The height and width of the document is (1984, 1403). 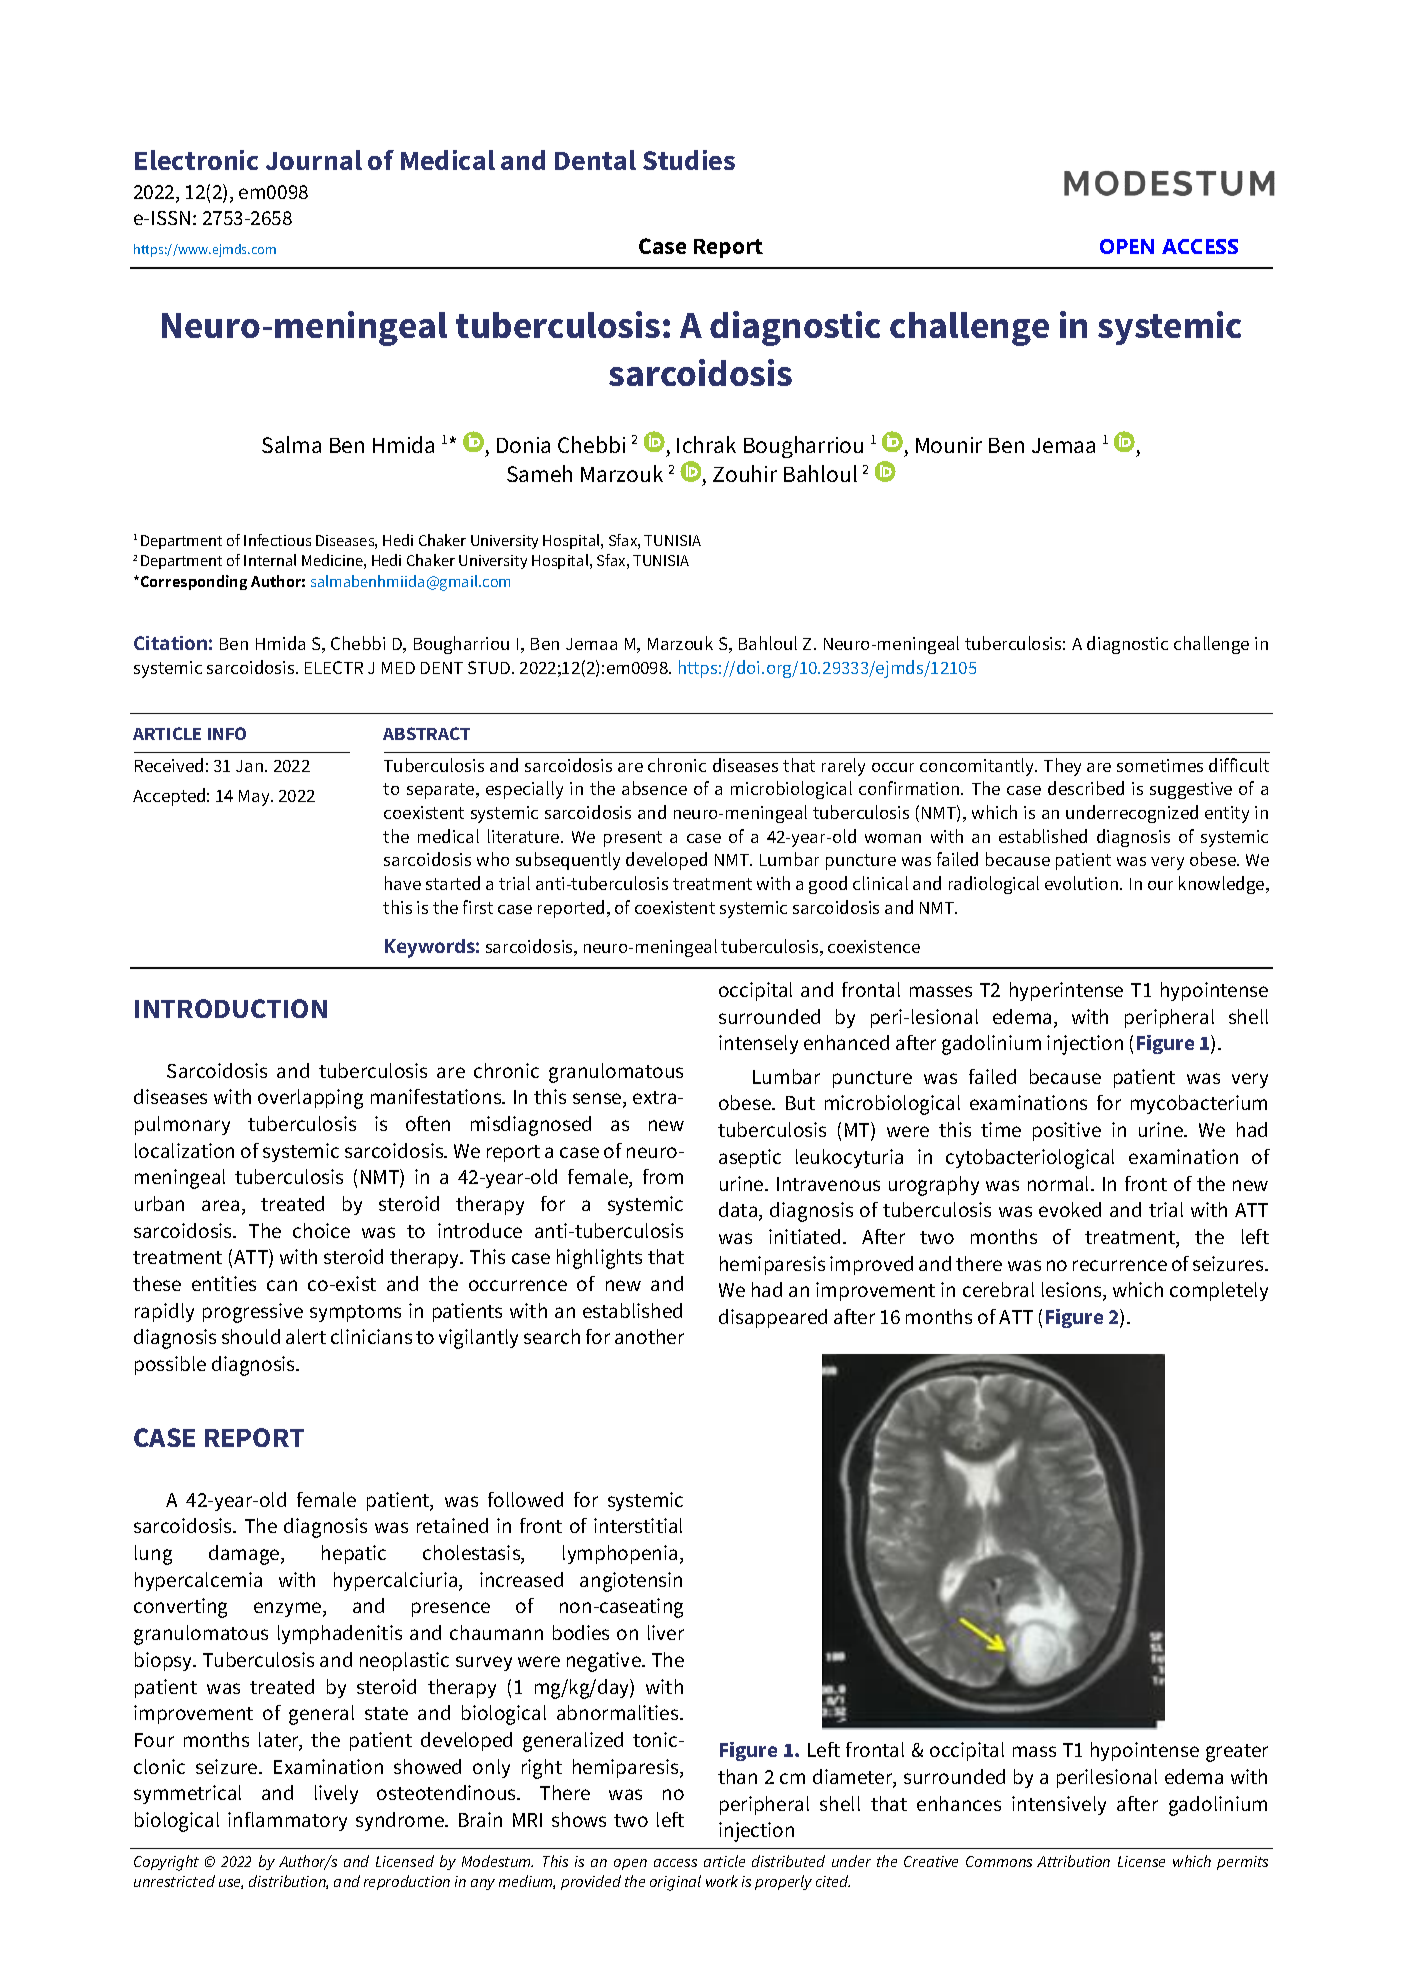 I want to click on recurrence, so click(x=1120, y=1265).
